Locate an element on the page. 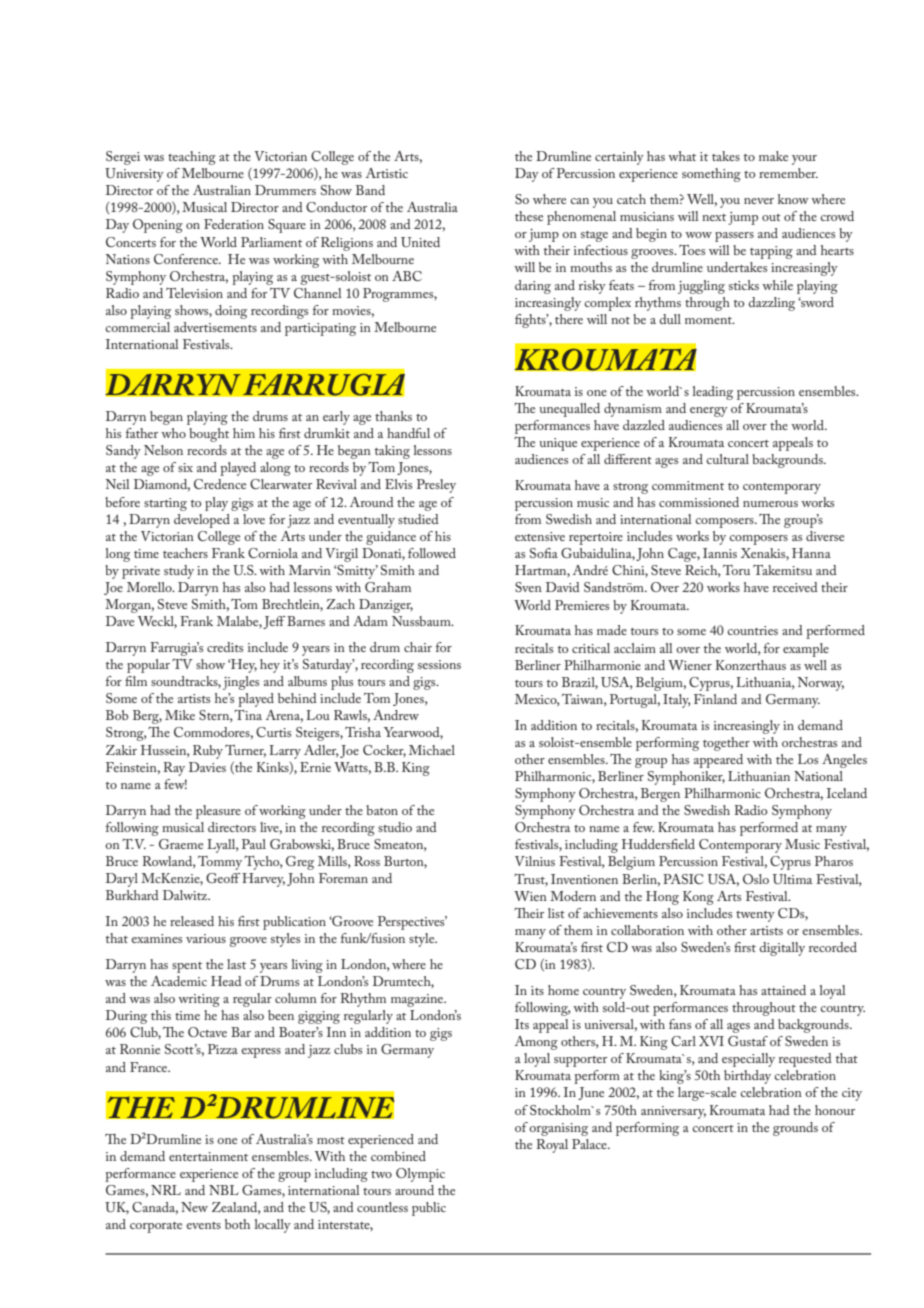  various is located at coordinates (206, 938).
